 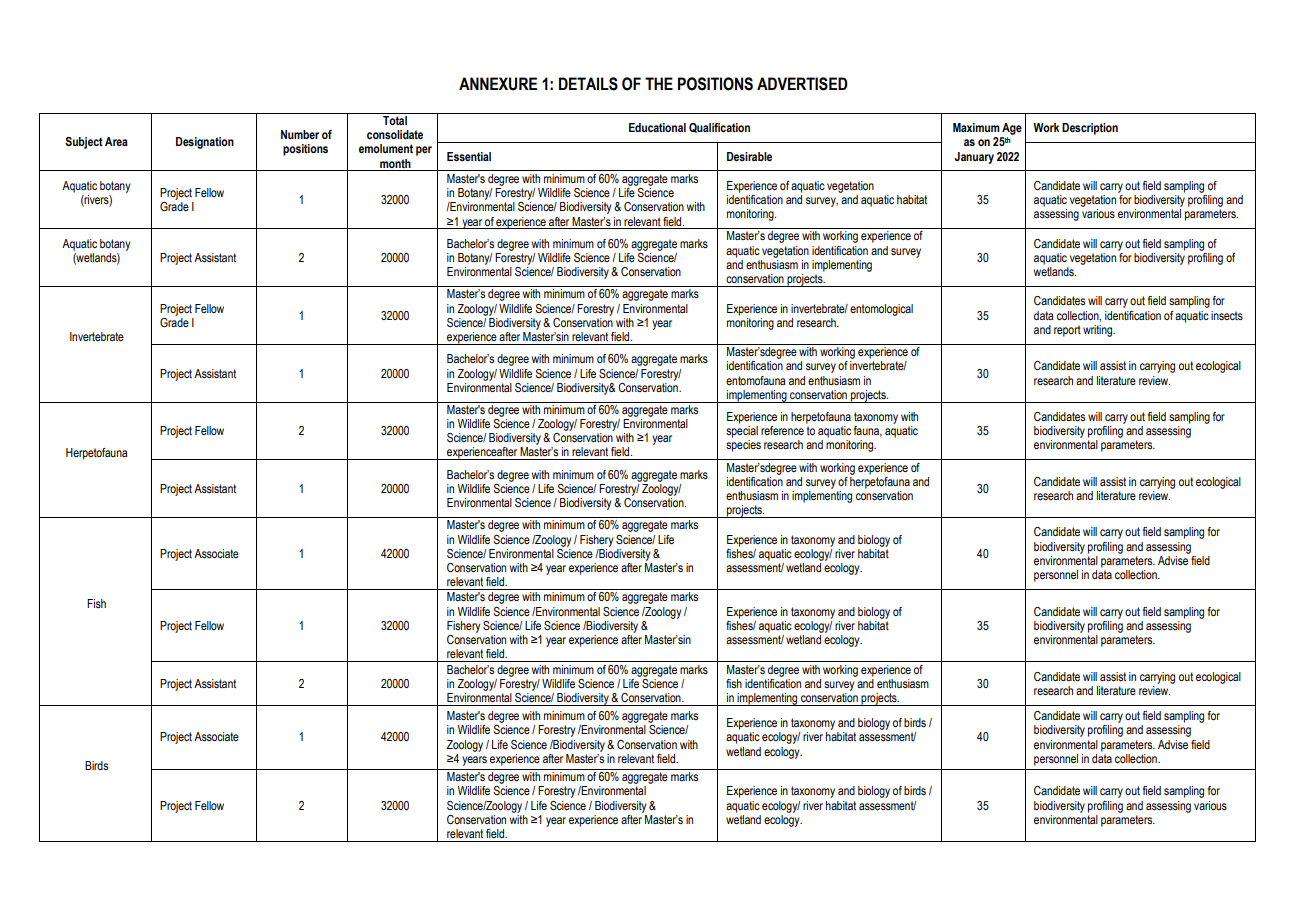 What do you see at coordinates (743, 446) in the screenshot?
I see `species` at bounding box center [743, 446].
